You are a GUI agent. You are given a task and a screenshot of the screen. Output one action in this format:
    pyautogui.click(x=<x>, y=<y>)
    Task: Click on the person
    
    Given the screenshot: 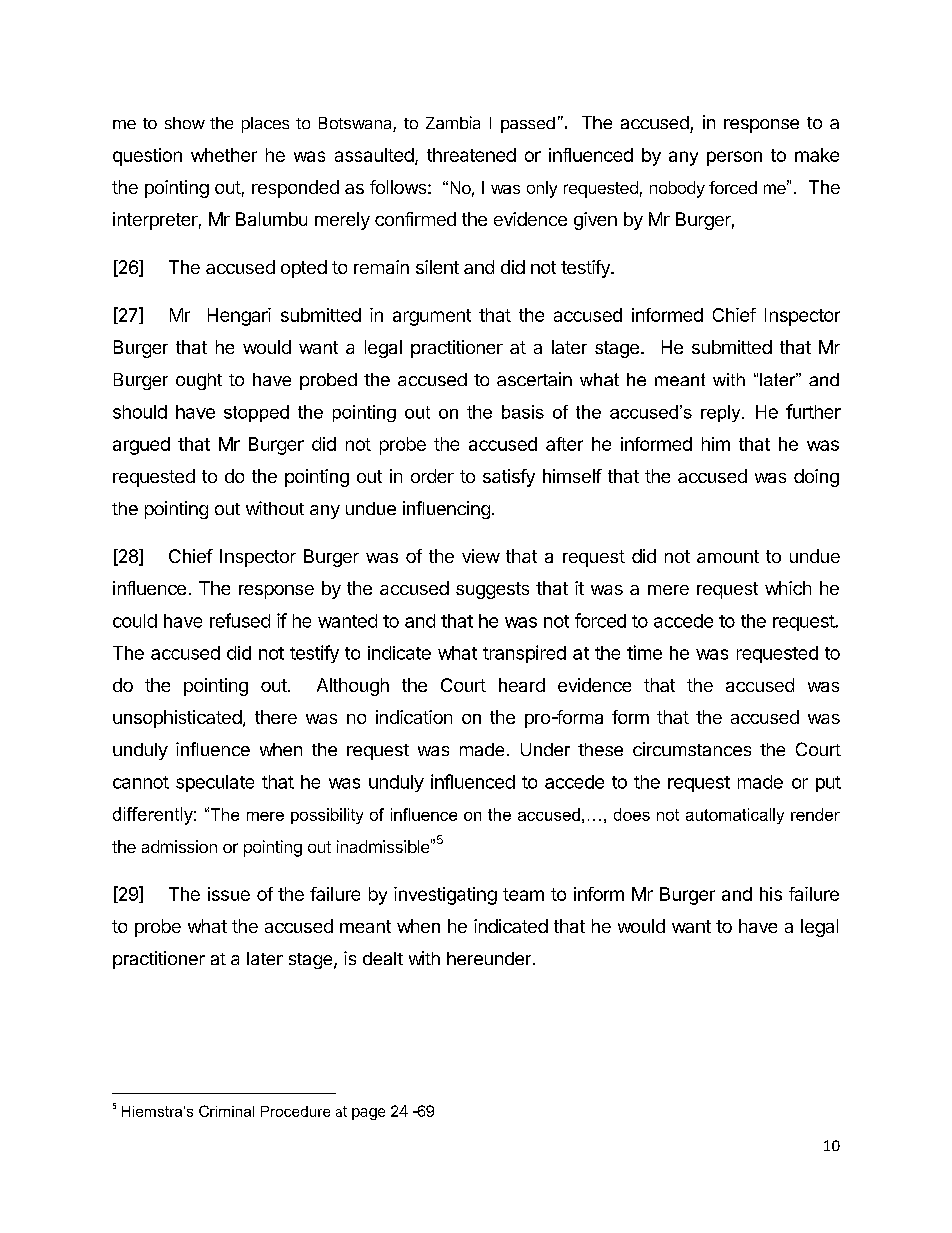 What is the action you would take?
    pyautogui.click(x=734, y=158)
